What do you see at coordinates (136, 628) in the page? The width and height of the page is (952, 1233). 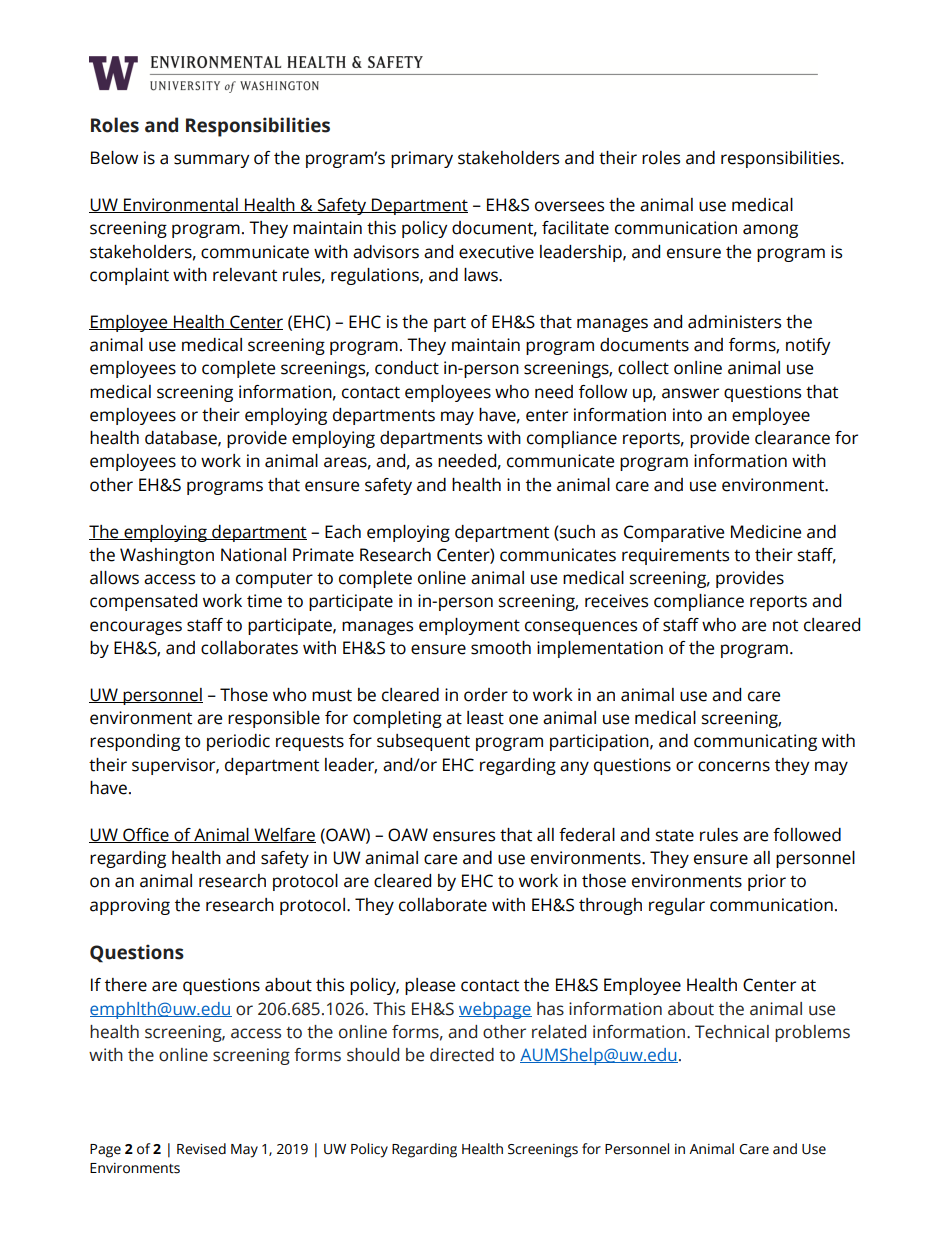 I see `encourages` at bounding box center [136, 628].
